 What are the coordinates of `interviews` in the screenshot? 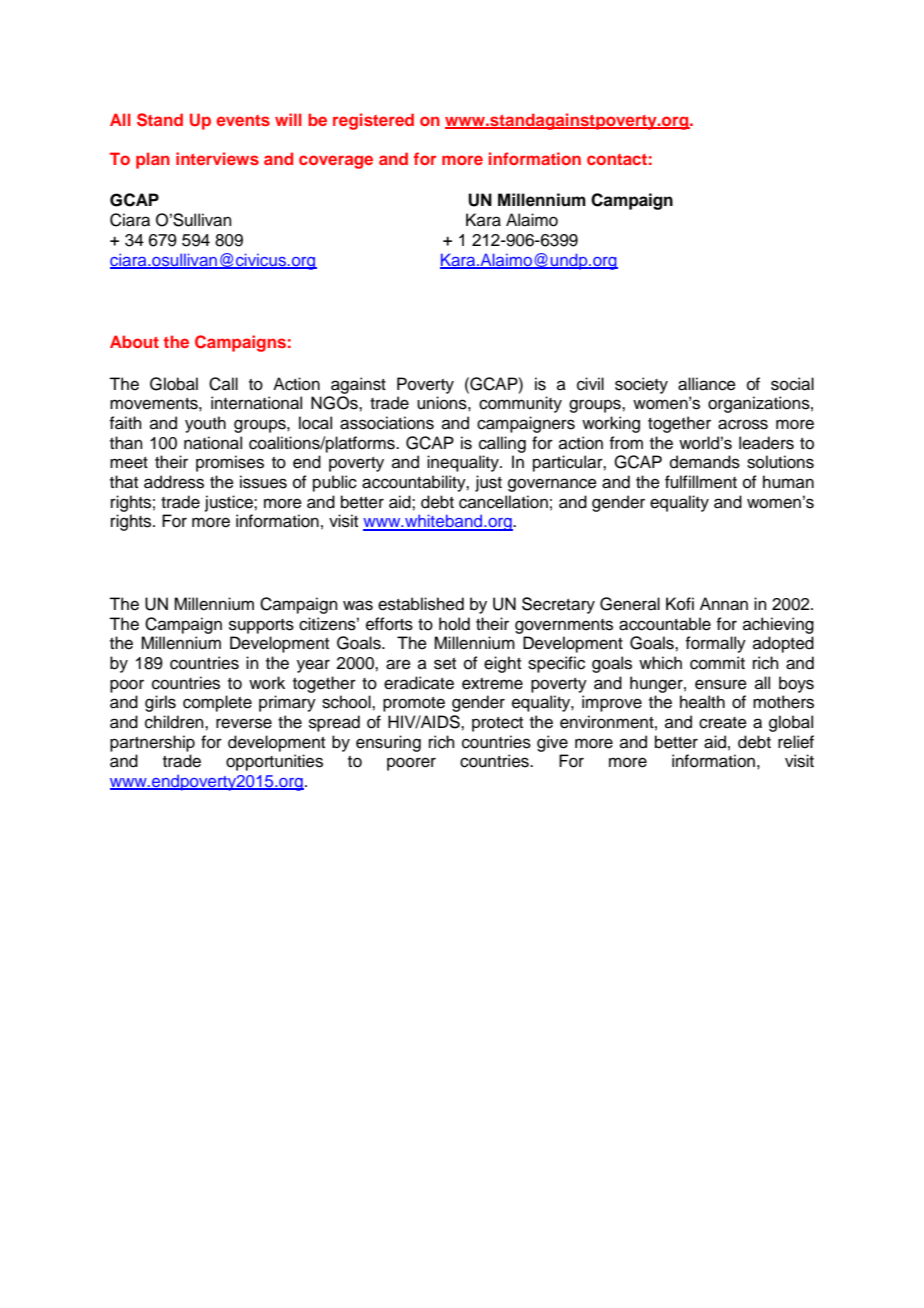 It's located at (217, 158).
